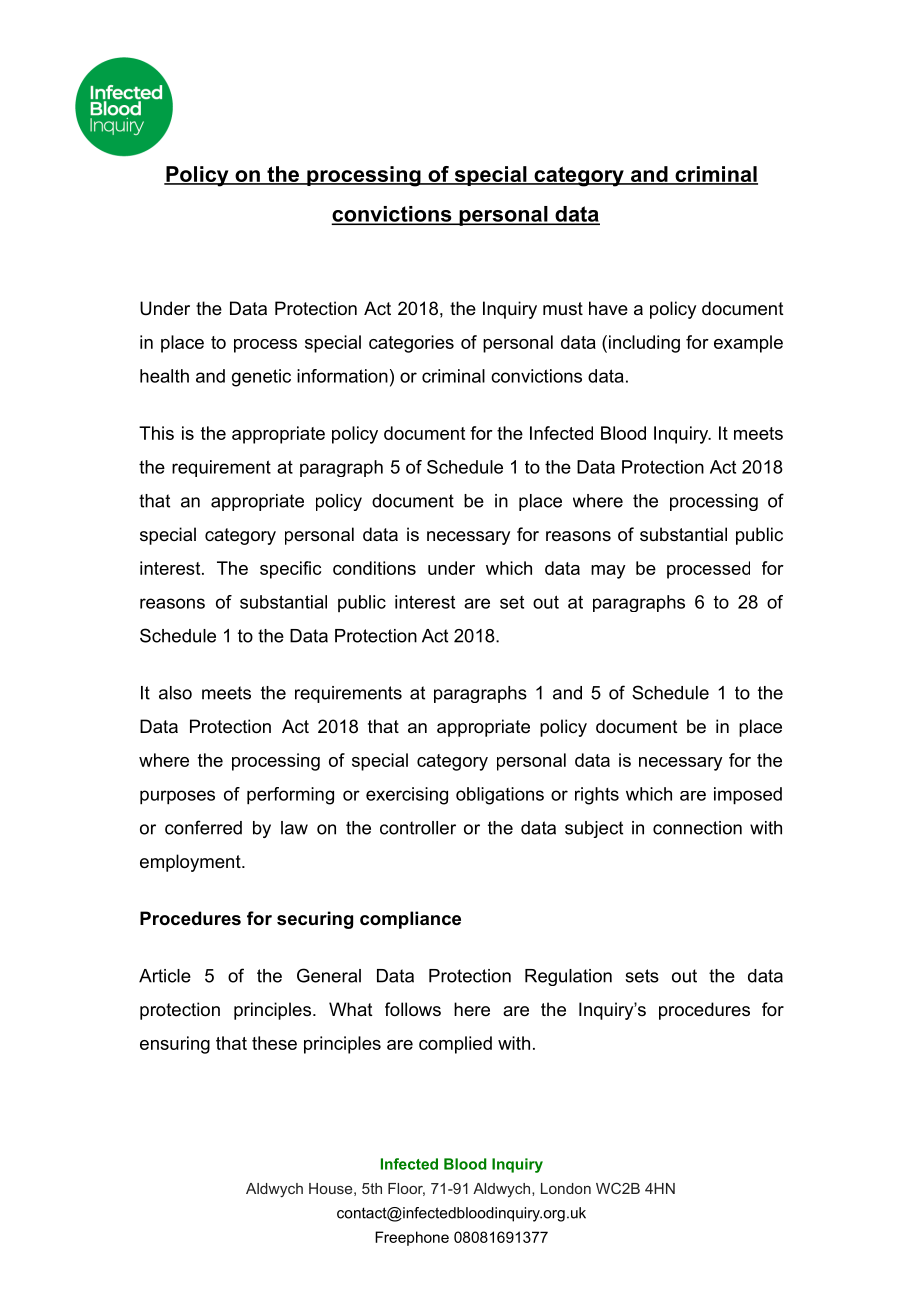 The width and height of the page is (924, 1307). Describe the element at coordinates (748, 796) in the page. I see `imposed` at that location.
